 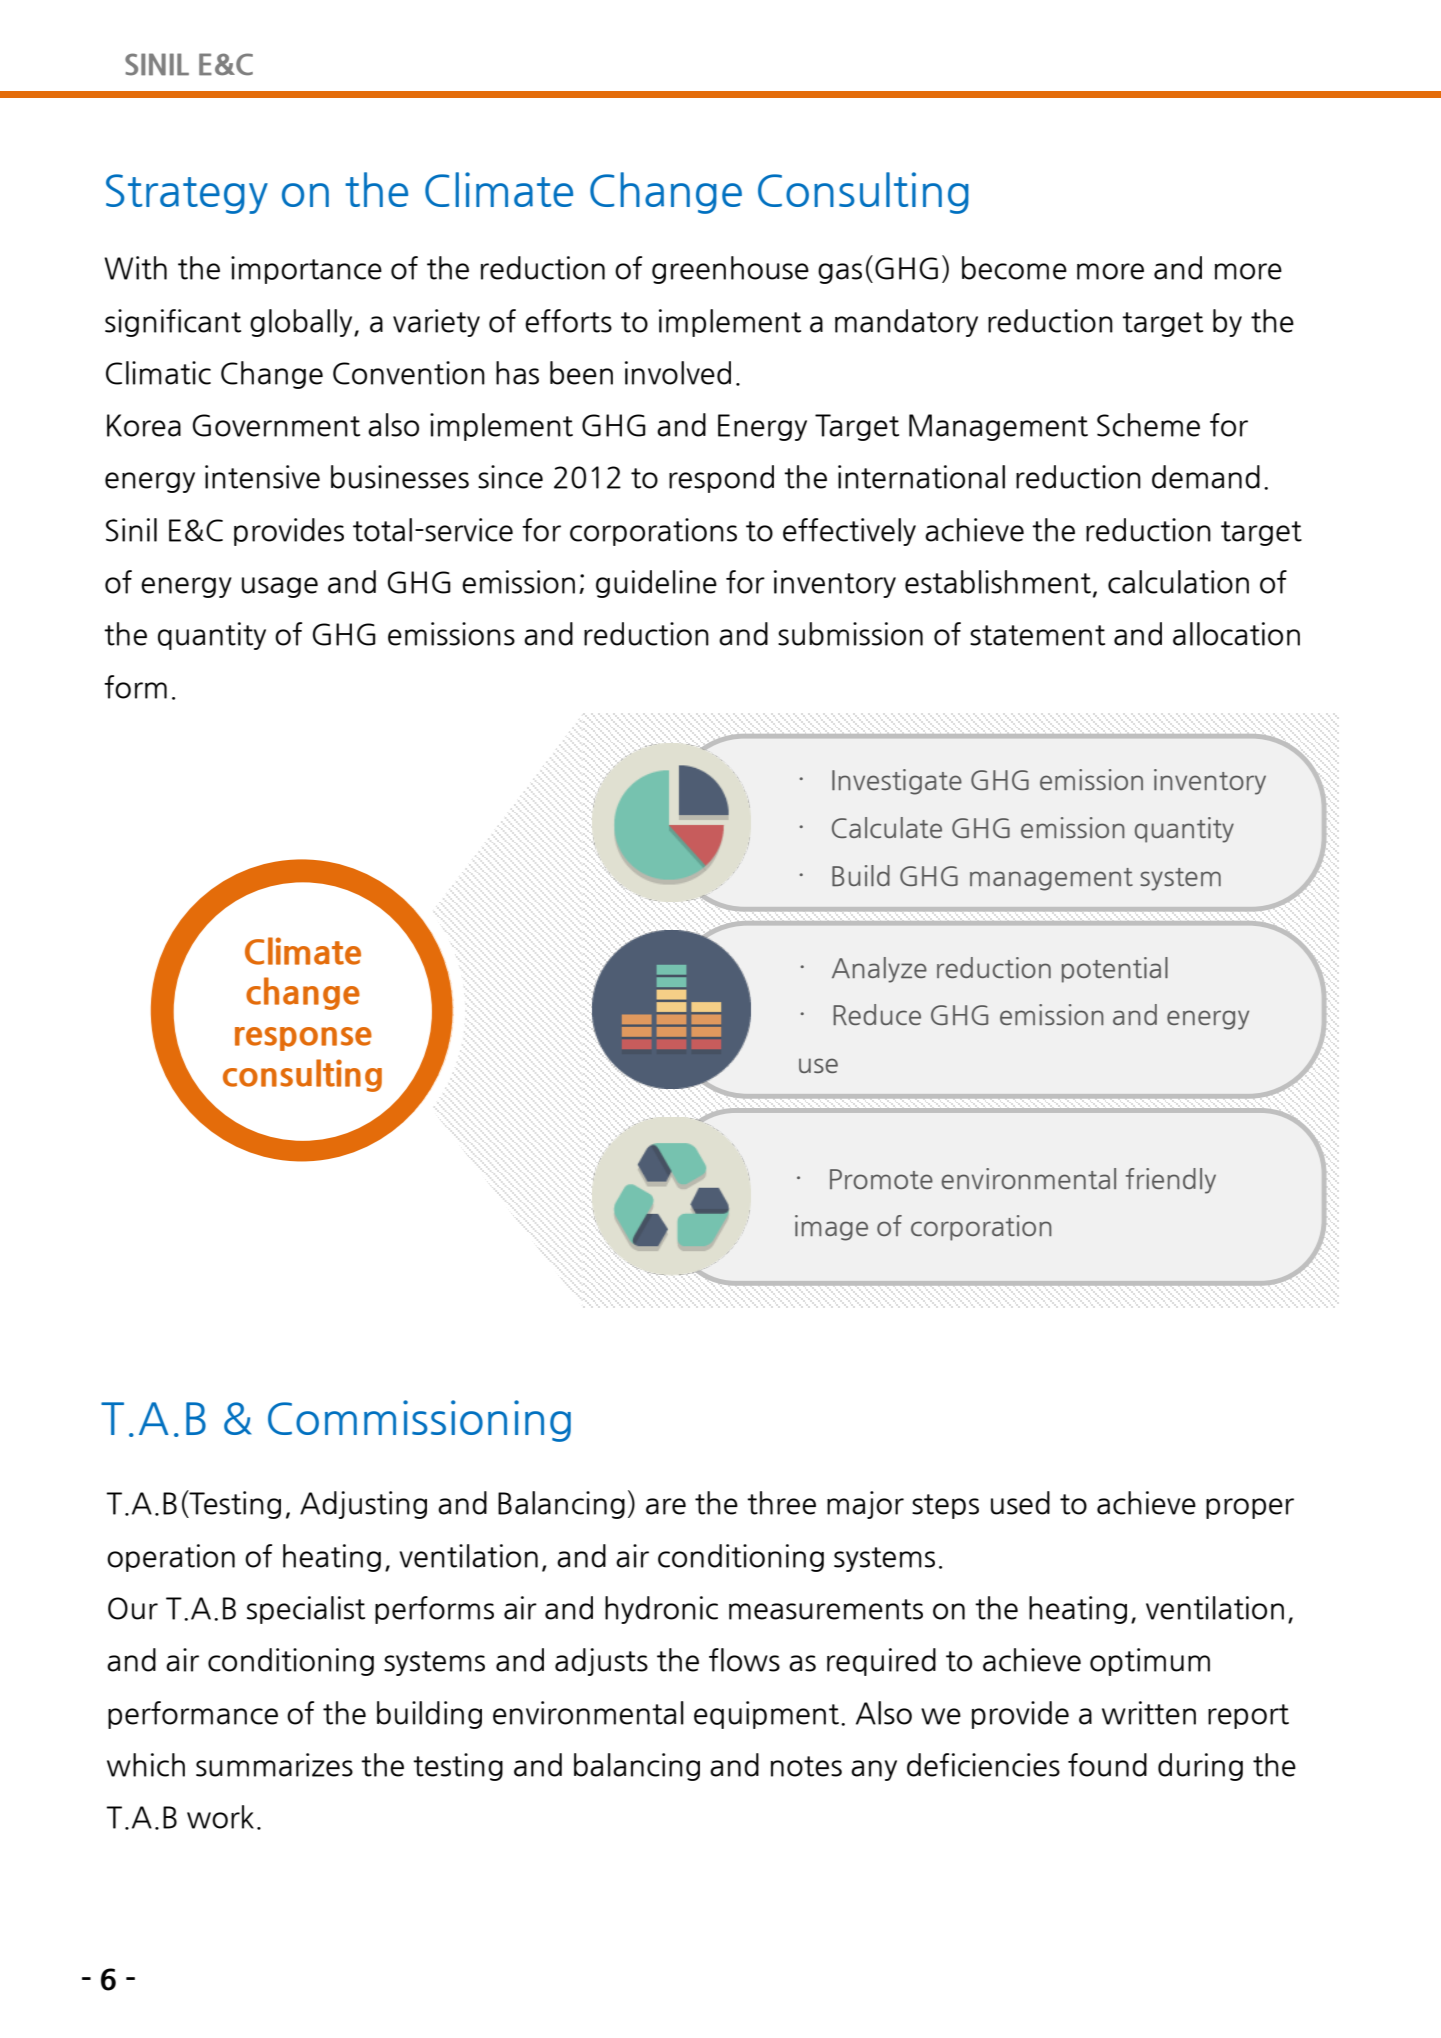 I want to click on equipment, so click(x=766, y=1715).
